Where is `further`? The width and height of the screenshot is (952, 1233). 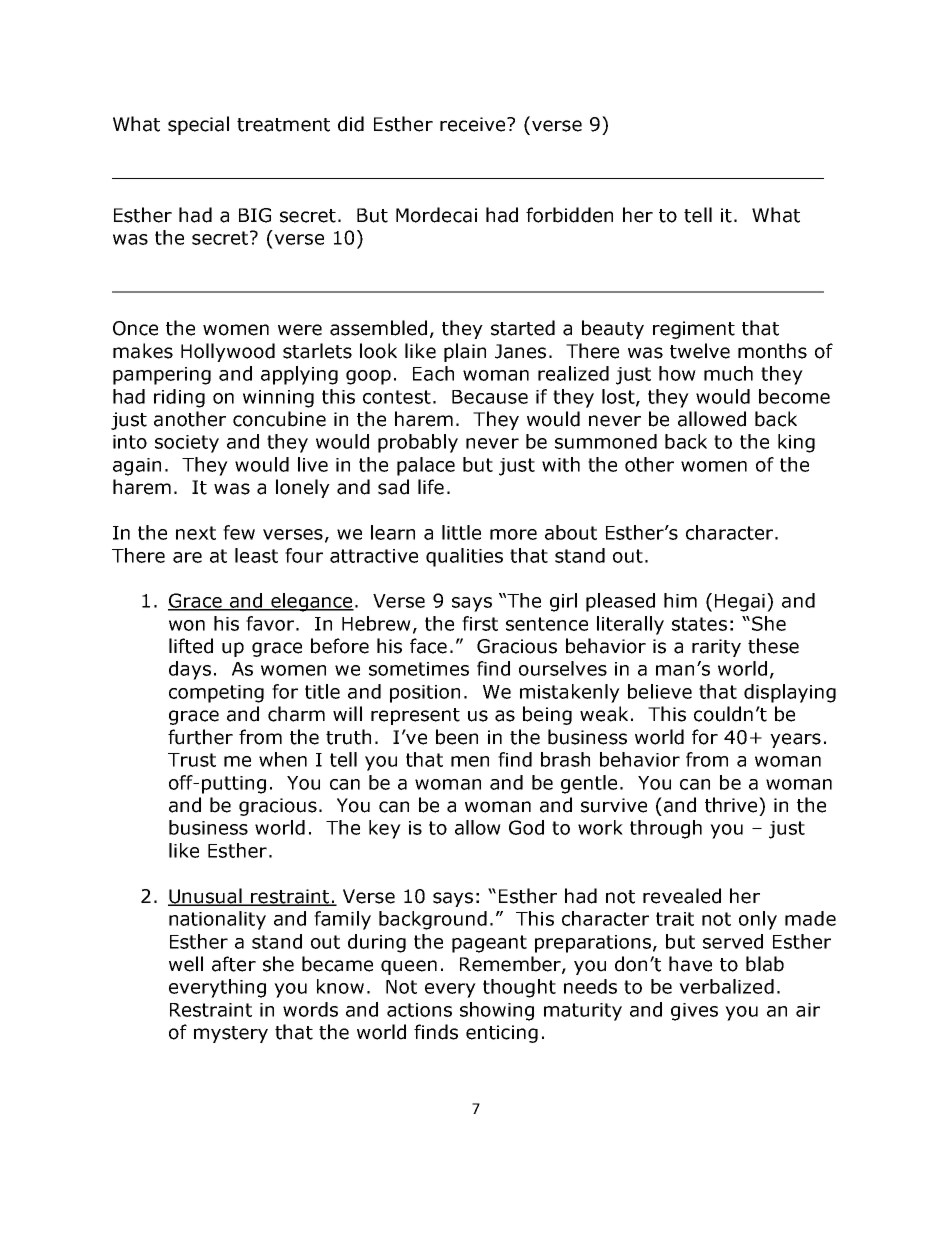 further is located at coordinates (200, 737).
